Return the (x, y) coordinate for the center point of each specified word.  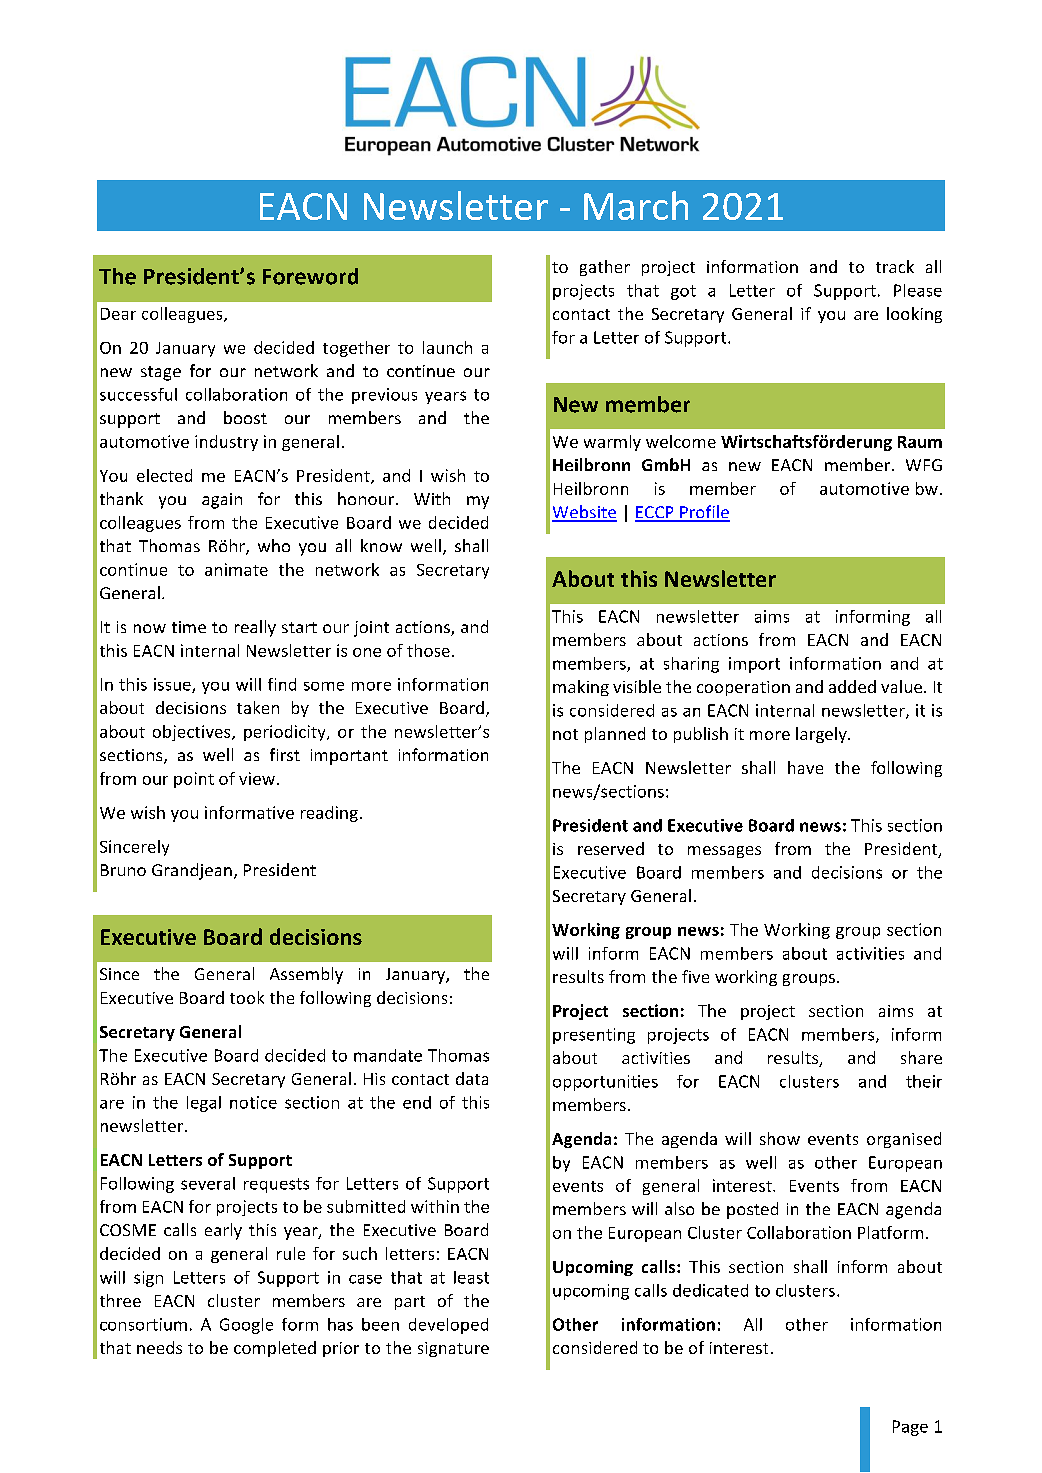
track (895, 266)
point (194, 780)
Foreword (310, 276)
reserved (611, 848)
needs (159, 1347)
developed (448, 1326)
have (805, 767)
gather (605, 268)
